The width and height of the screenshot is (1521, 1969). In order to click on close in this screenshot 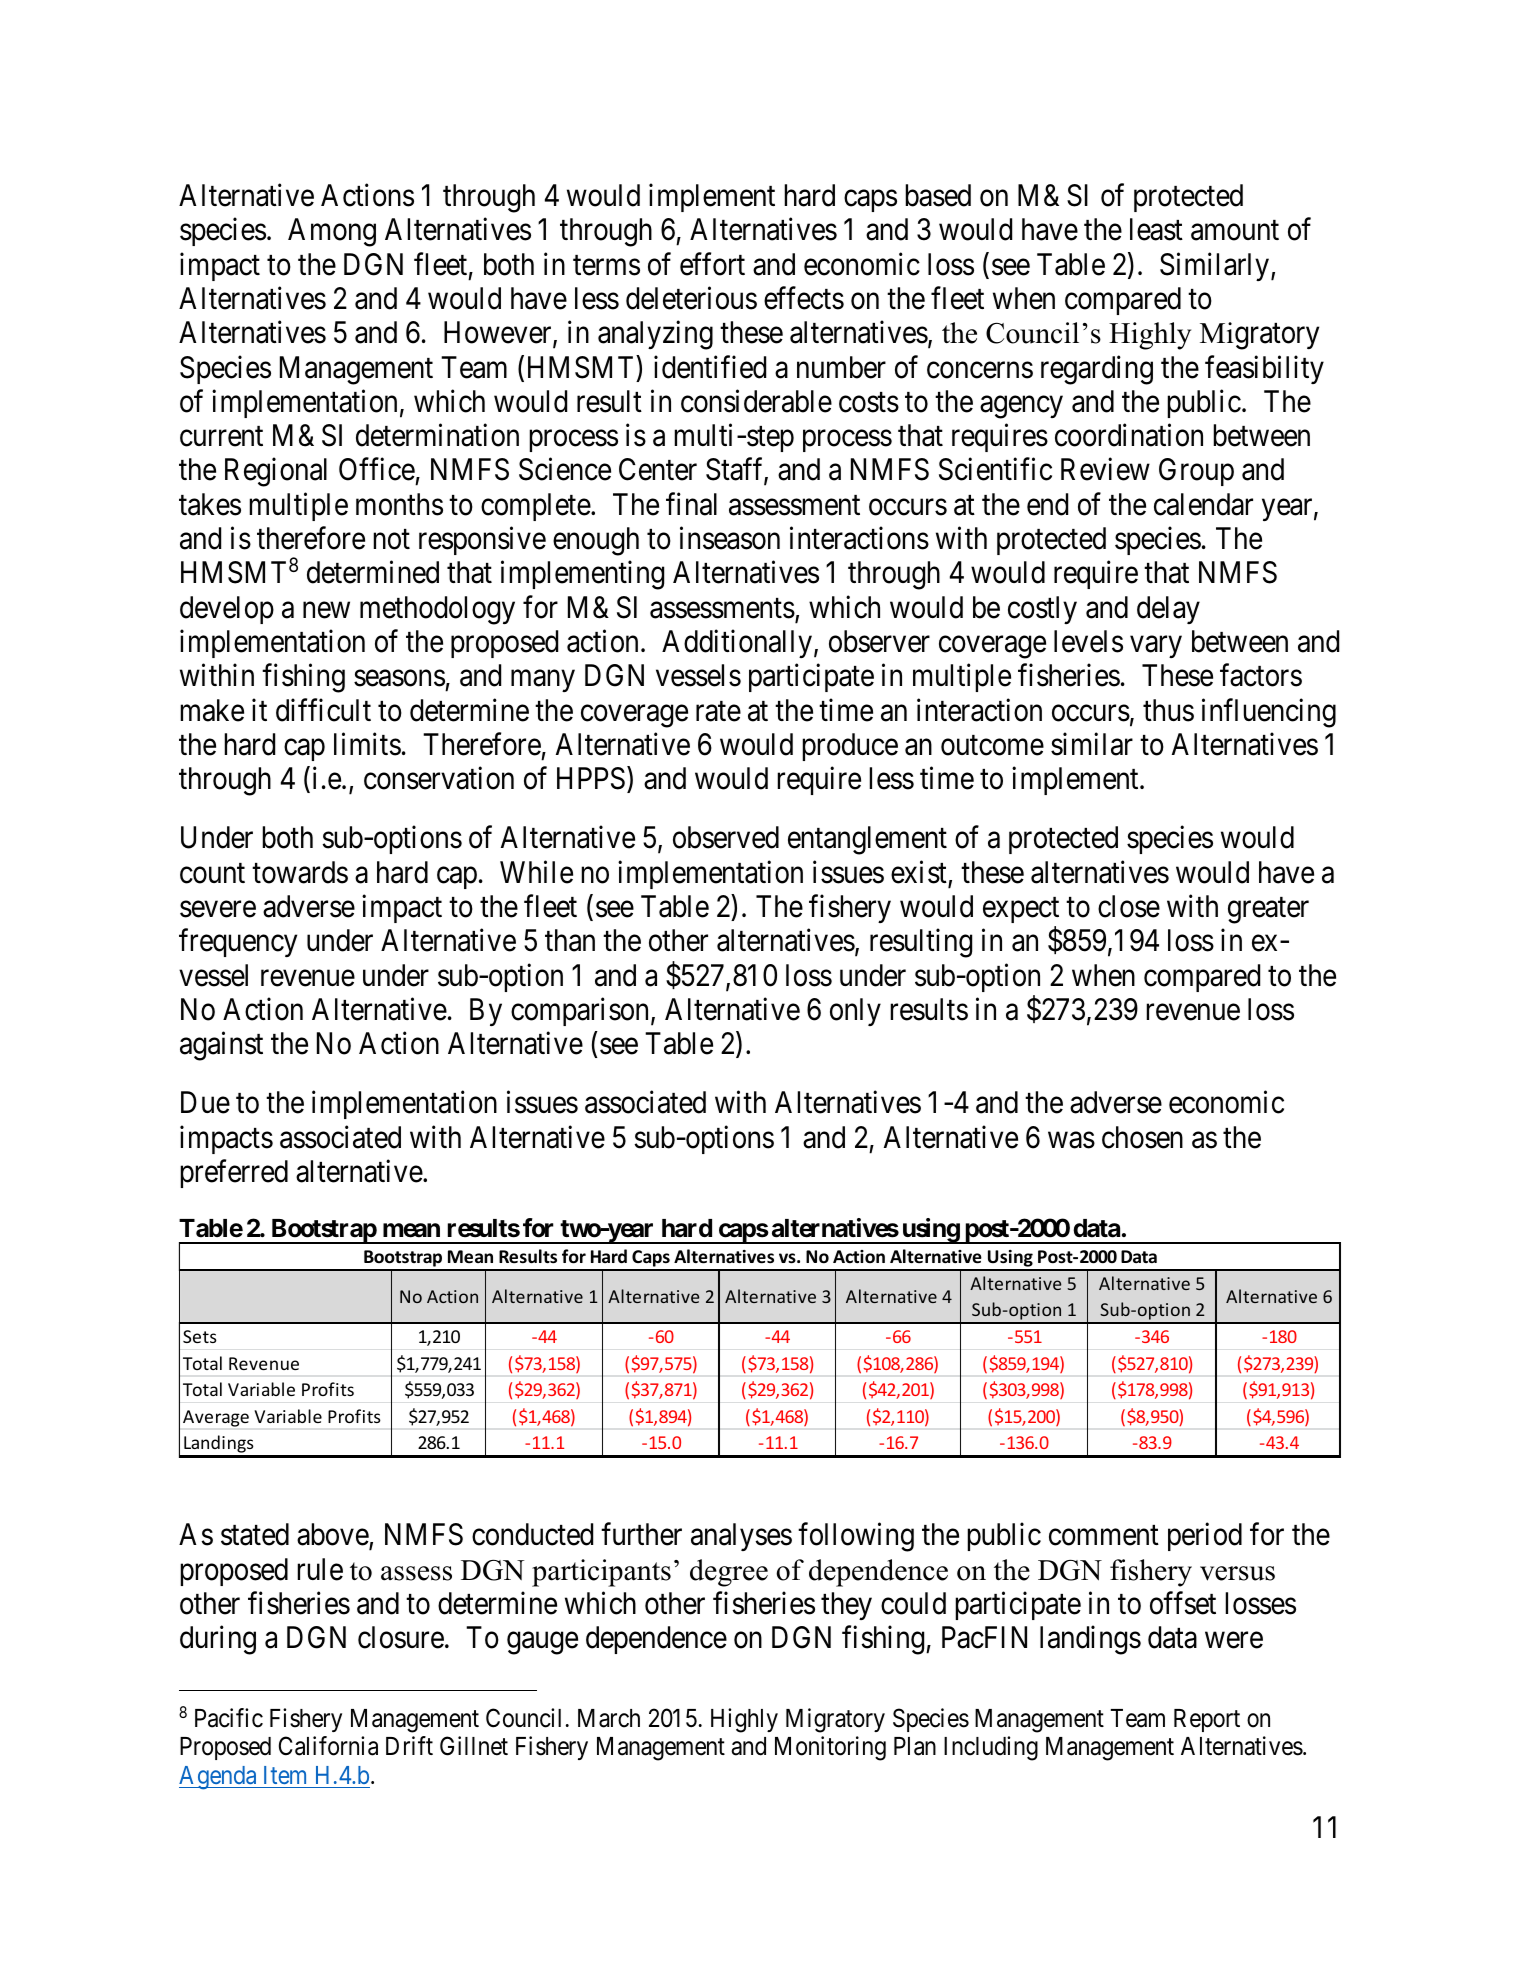, I will do `click(1129, 906)`.
